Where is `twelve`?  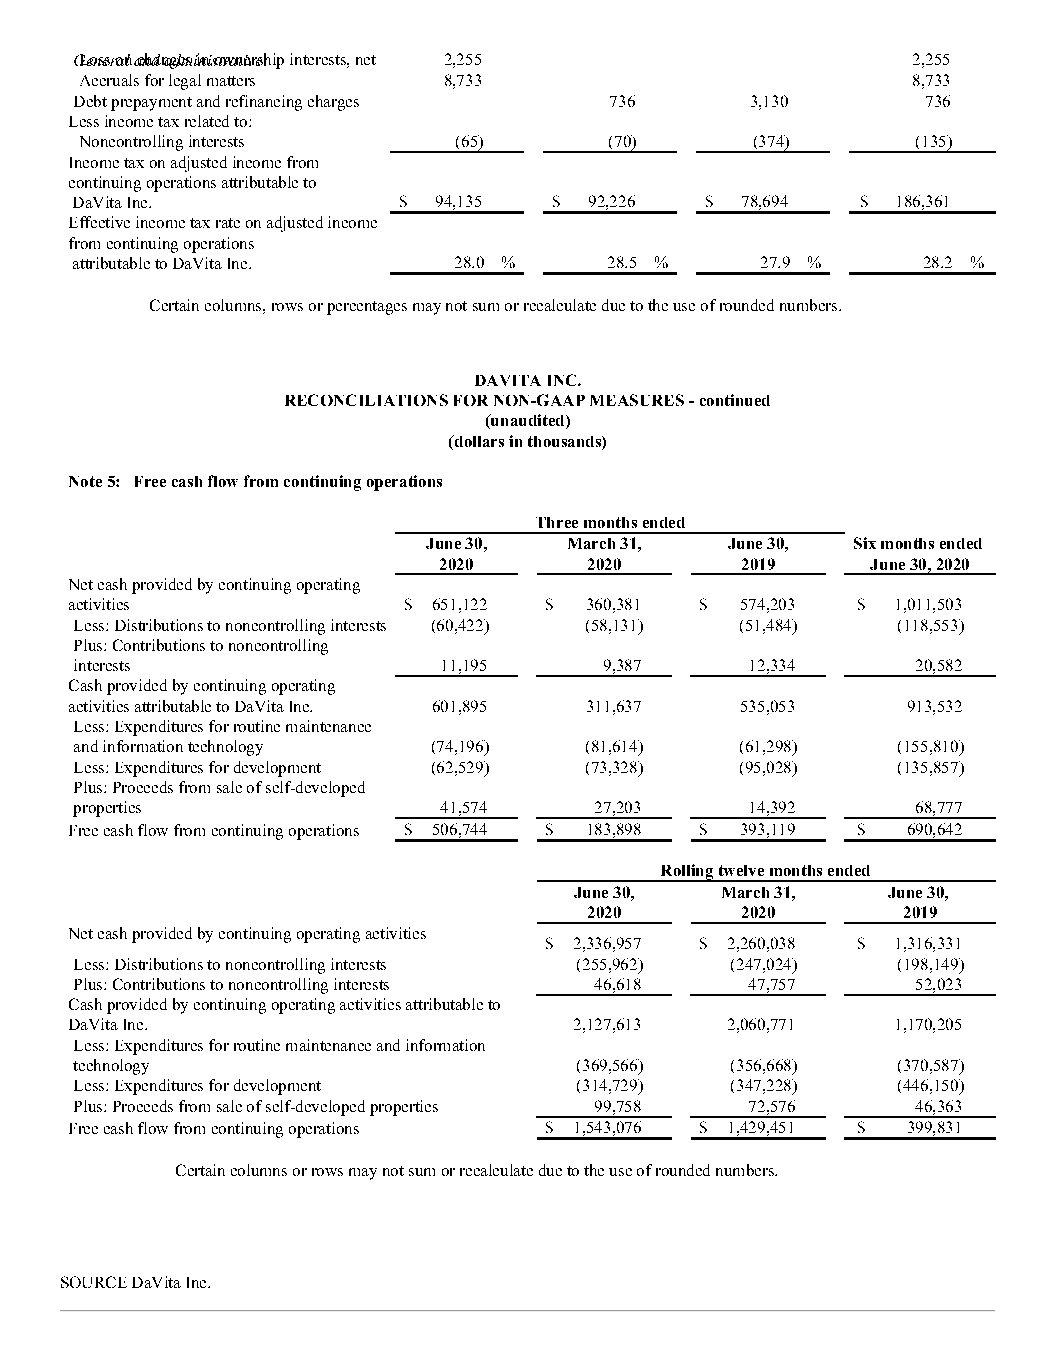 twelve is located at coordinates (741, 870).
